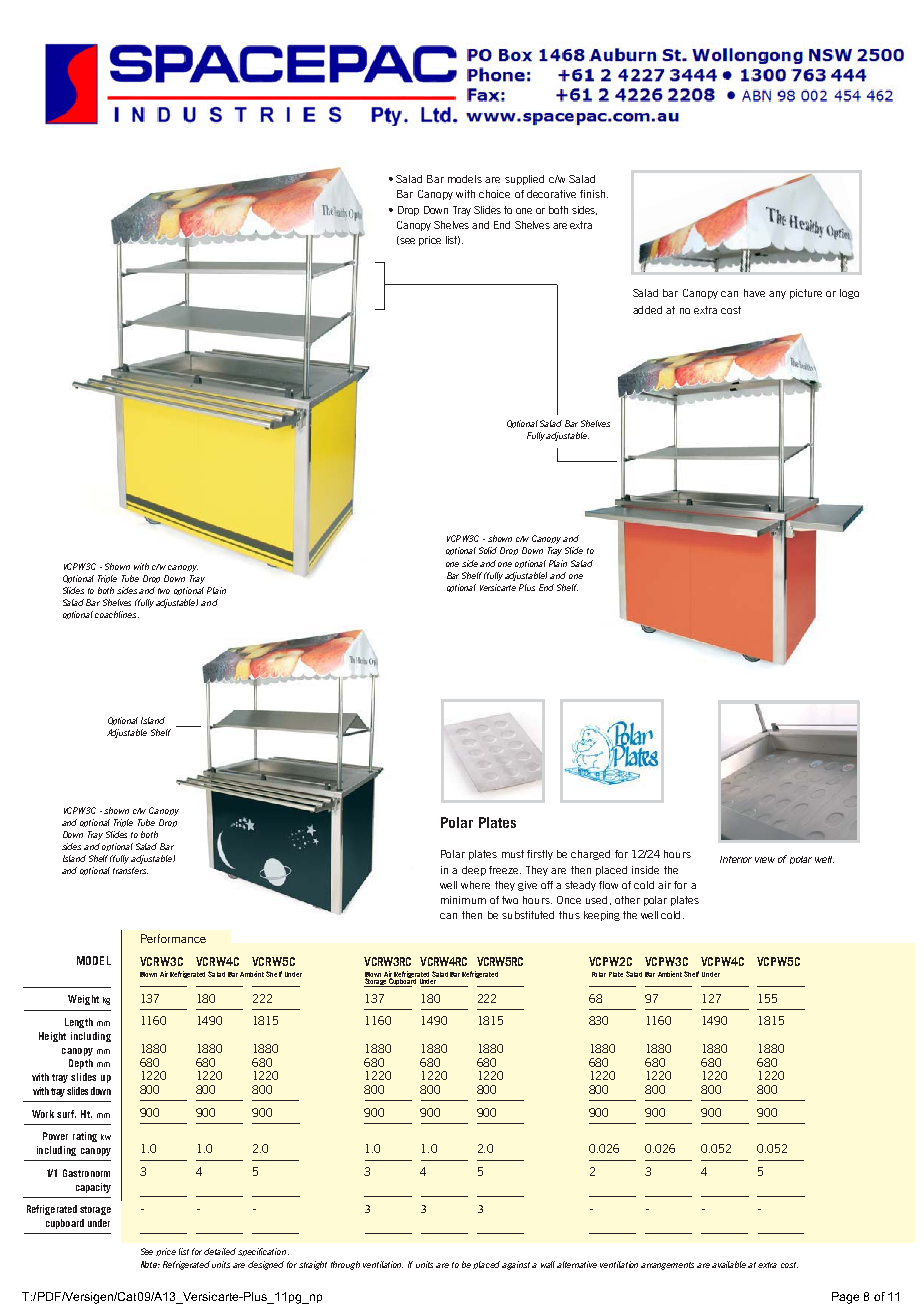  I want to click on other, so click(627, 900).
